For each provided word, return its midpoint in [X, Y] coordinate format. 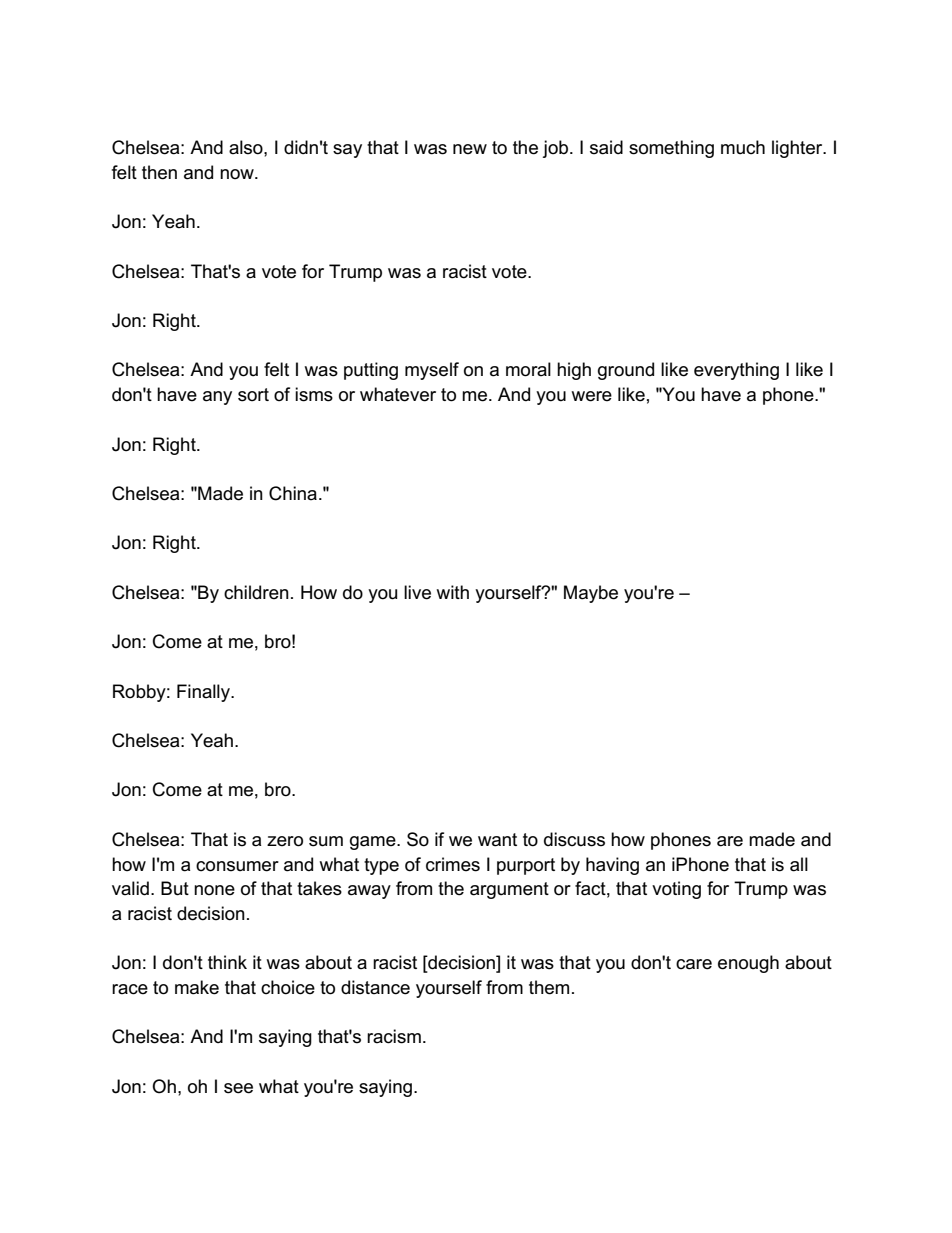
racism [394, 1036]
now [238, 174]
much [743, 147]
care [694, 964]
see [238, 1088]
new [470, 149]
